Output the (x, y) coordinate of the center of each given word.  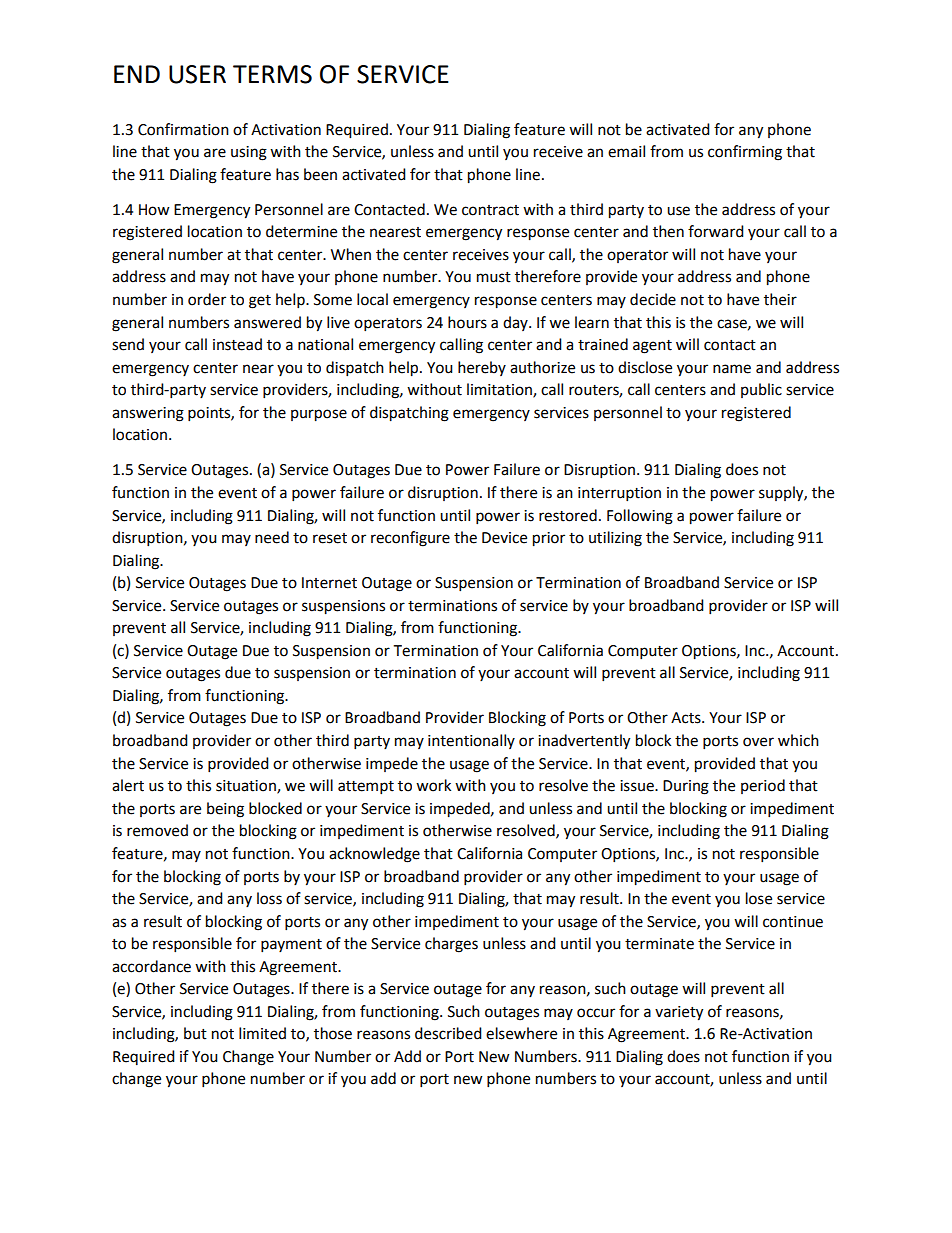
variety (679, 1013)
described (448, 1033)
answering (148, 414)
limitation (500, 390)
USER (197, 74)
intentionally (471, 741)
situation (247, 787)
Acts (687, 718)
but (195, 1033)
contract (490, 210)
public (761, 390)
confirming (745, 153)
